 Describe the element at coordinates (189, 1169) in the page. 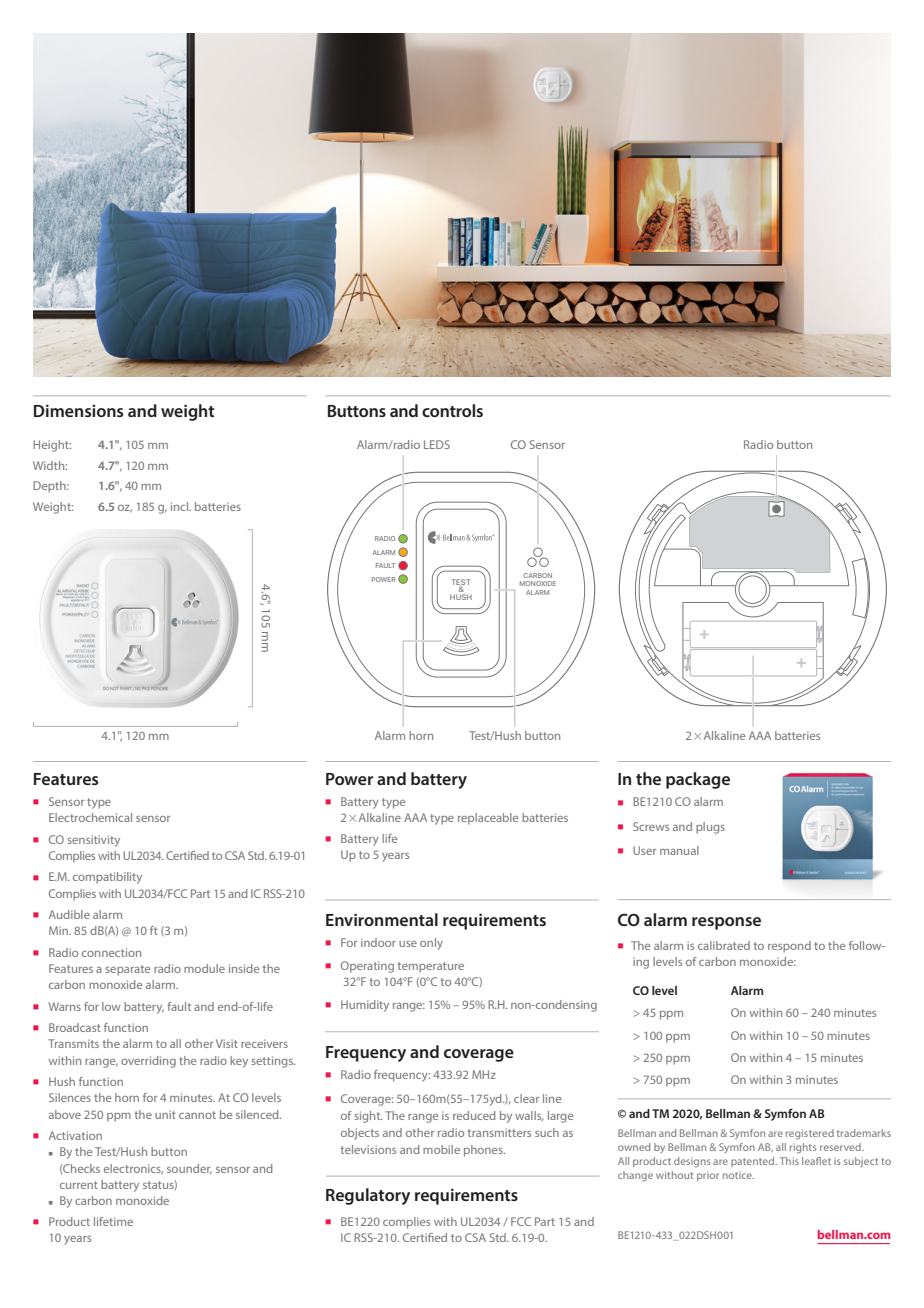

I see `sounder` at that location.
